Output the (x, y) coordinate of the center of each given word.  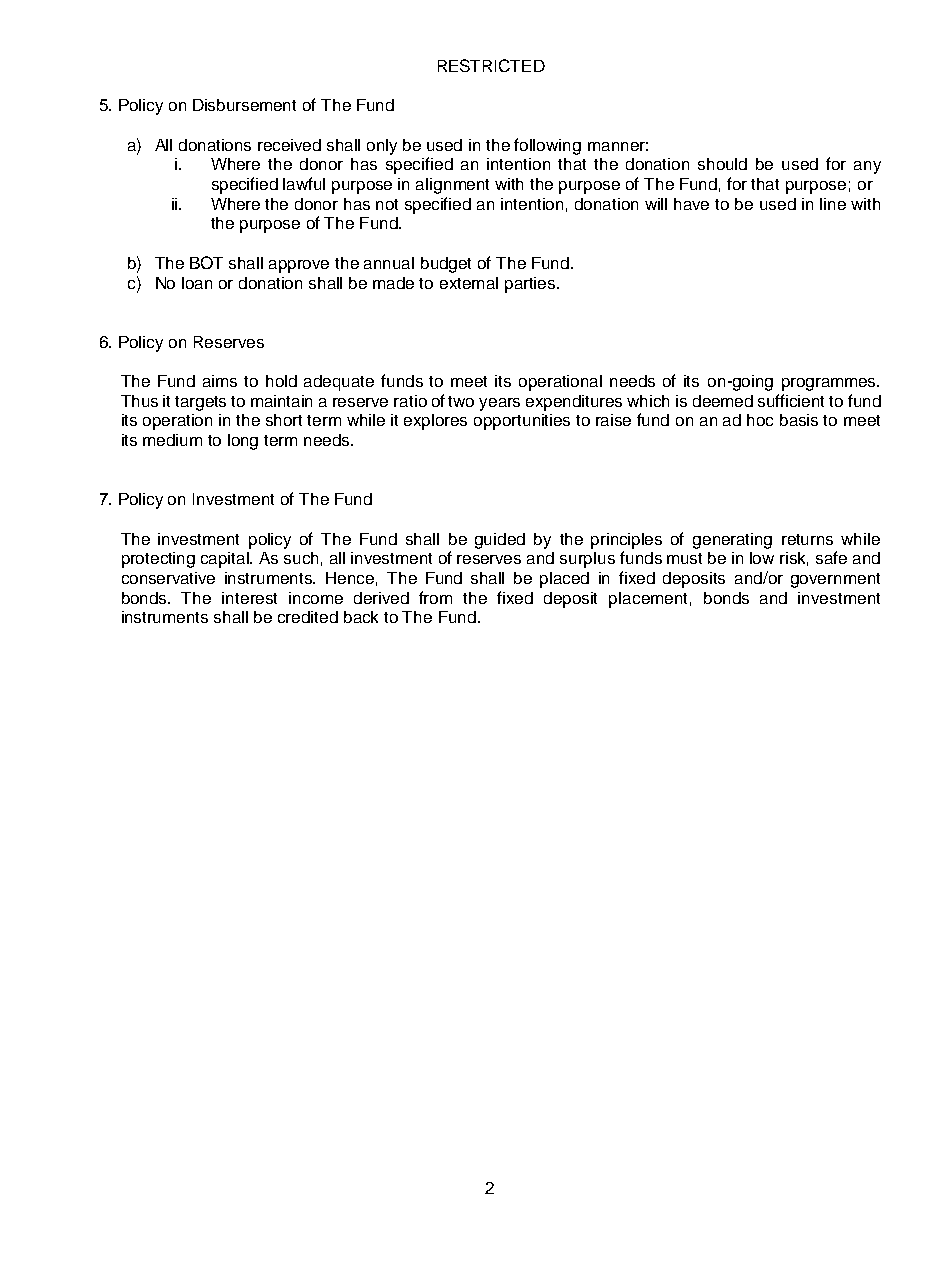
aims (220, 381)
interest (249, 598)
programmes (830, 384)
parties (531, 285)
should (722, 164)
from (435, 597)
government (835, 580)
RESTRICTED (491, 65)
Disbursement (244, 105)
